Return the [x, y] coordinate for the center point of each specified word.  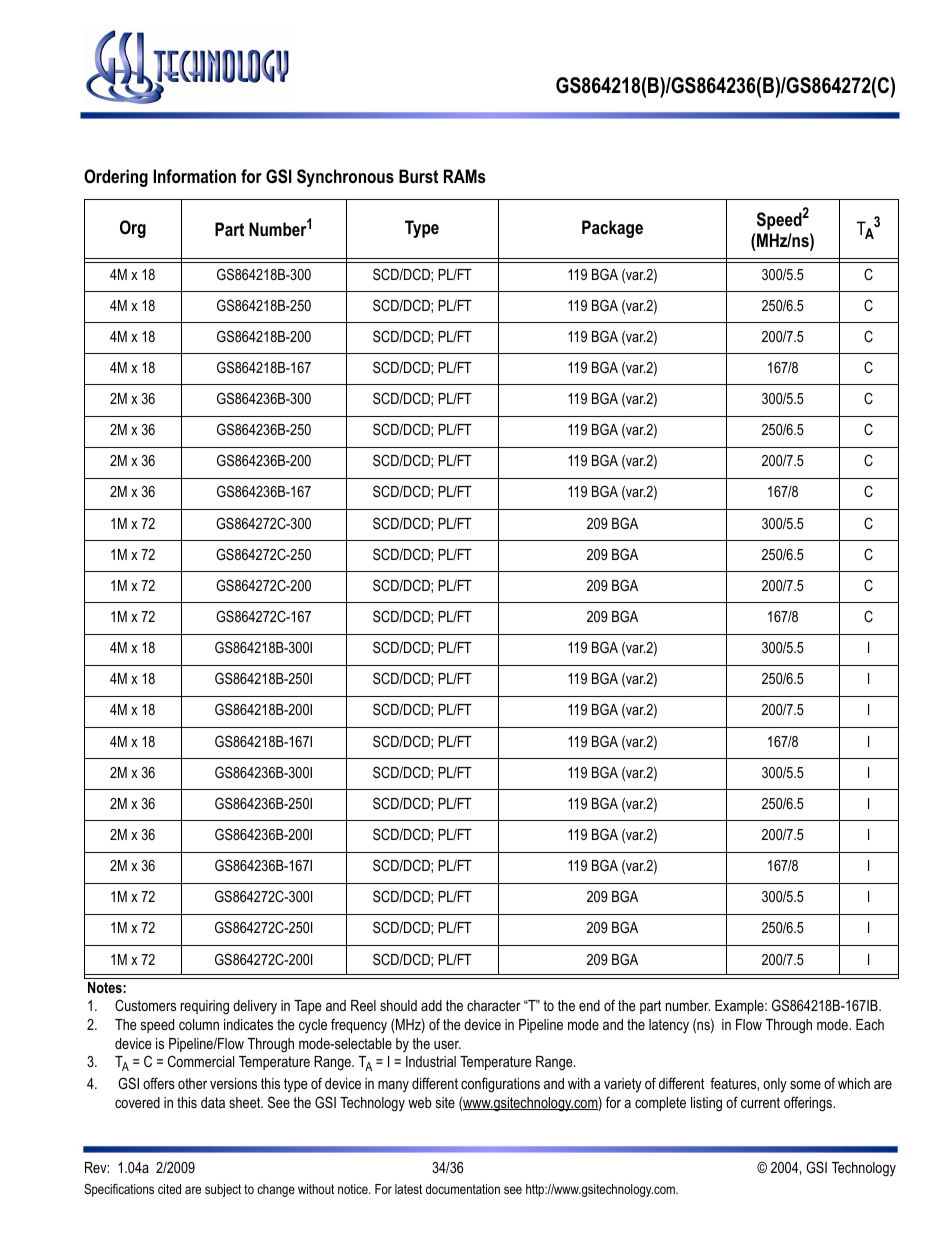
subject [223, 1190]
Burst [418, 176]
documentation [463, 1189]
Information [194, 176]
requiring [205, 1007]
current [760, 1102]
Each [870, 1024]
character [494, 1005]
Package [612, 229]
